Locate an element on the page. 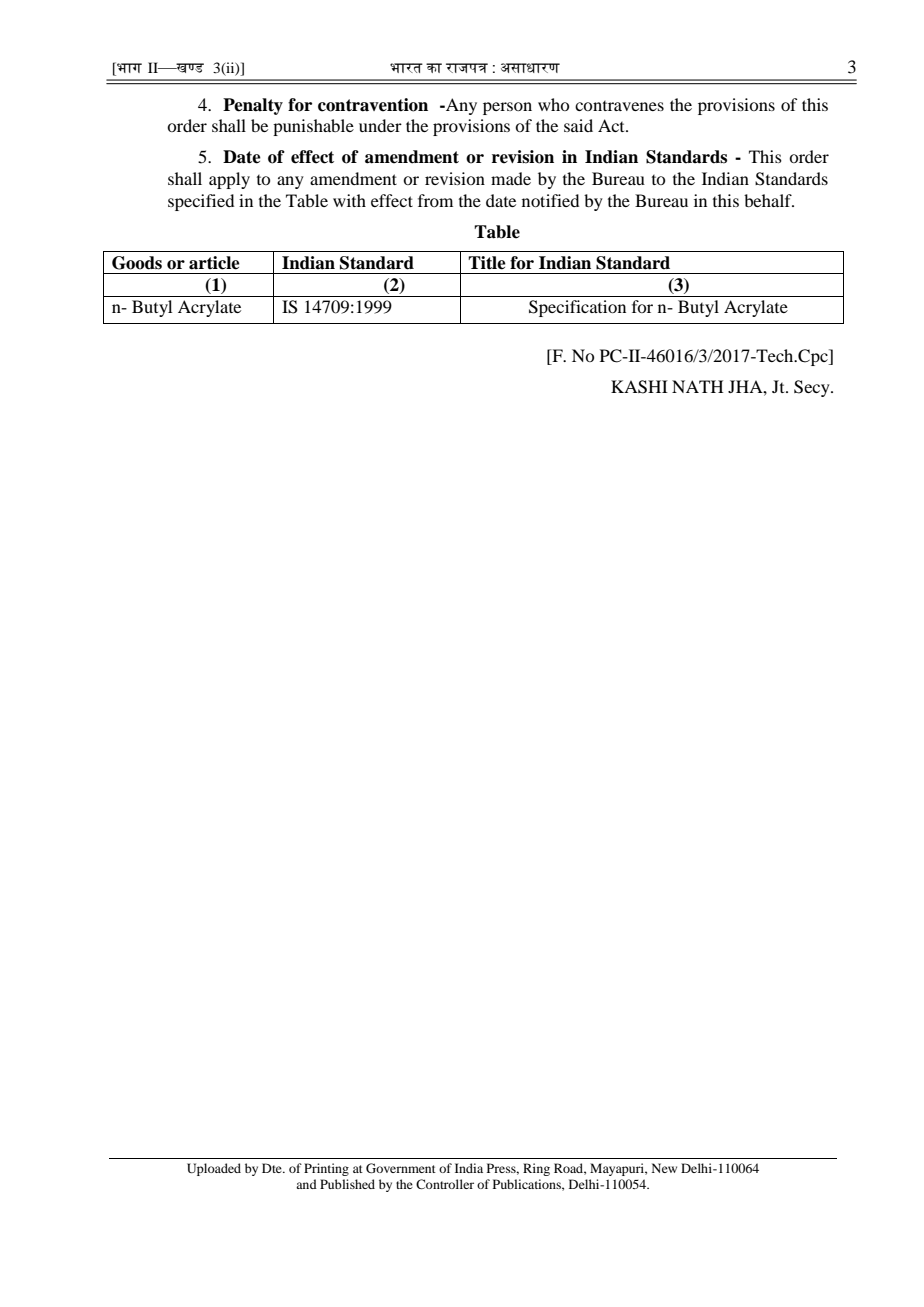  Uploaded is located at coordinates (214, 1169).
